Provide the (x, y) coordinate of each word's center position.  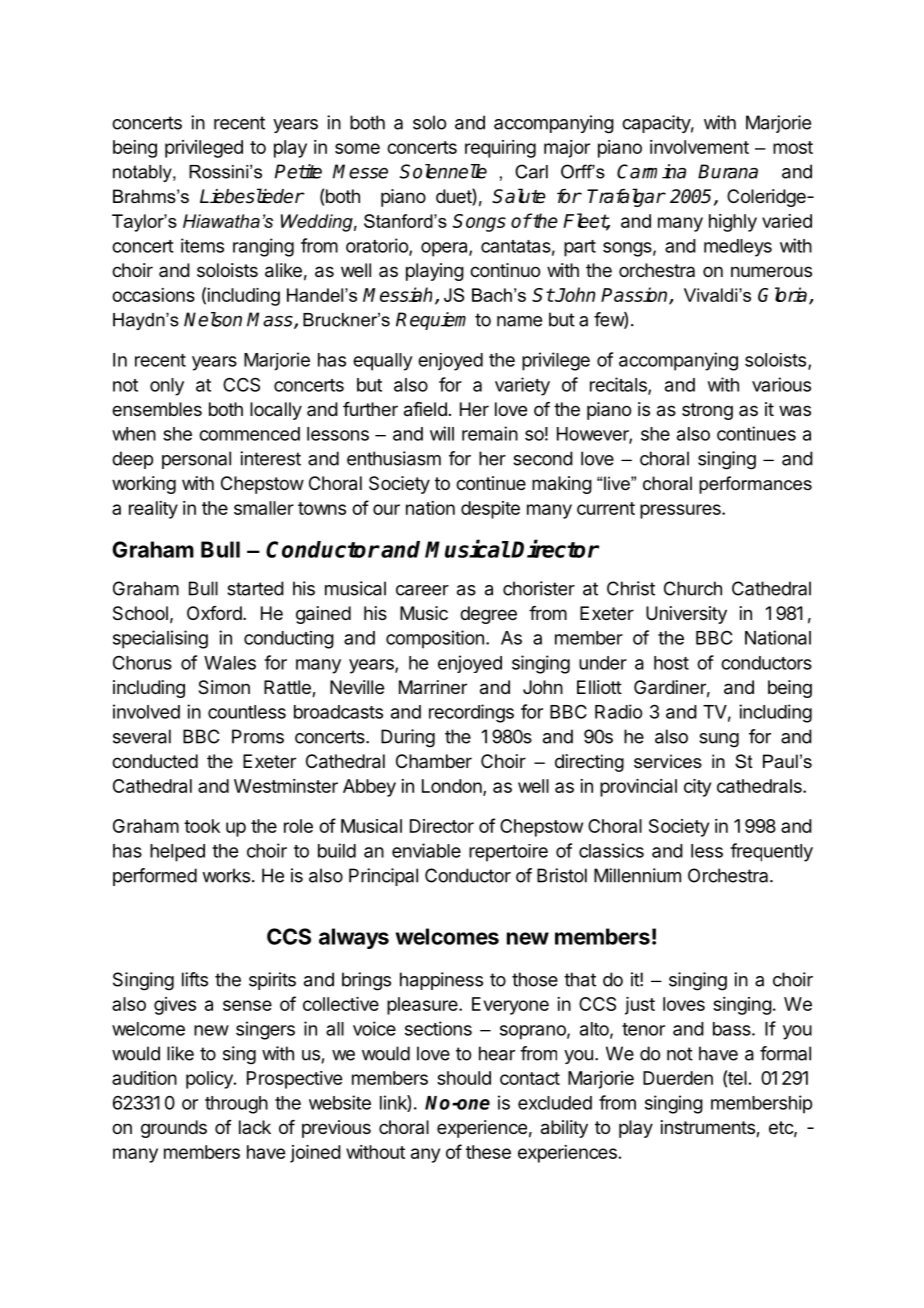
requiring (500, 149)
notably (143, 173)
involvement (699, 147)
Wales (230, 663)
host (671, 663)
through (236, 1105)
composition (435, 639)
